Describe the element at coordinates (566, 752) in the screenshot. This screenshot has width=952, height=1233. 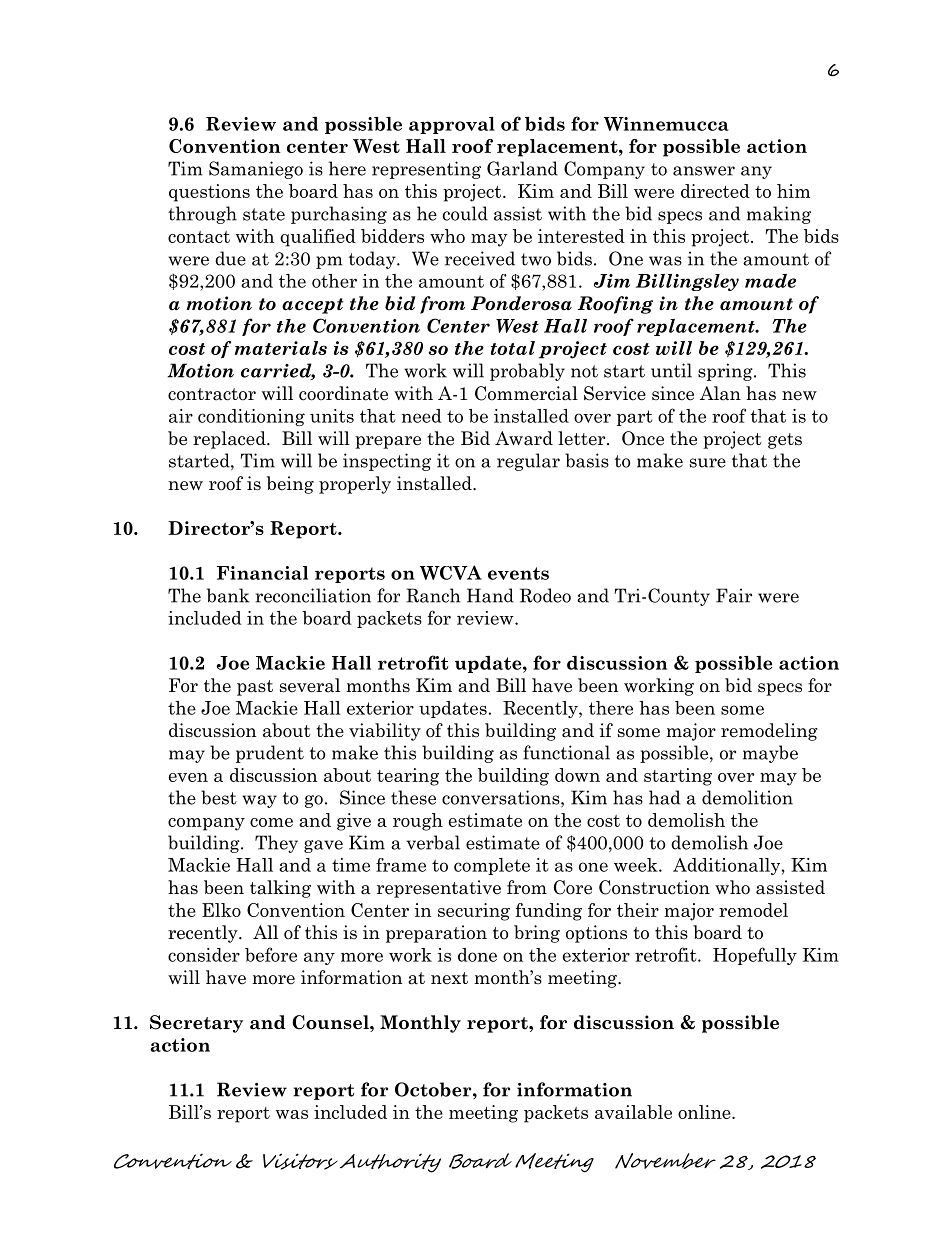
I see `functional` at that location.
